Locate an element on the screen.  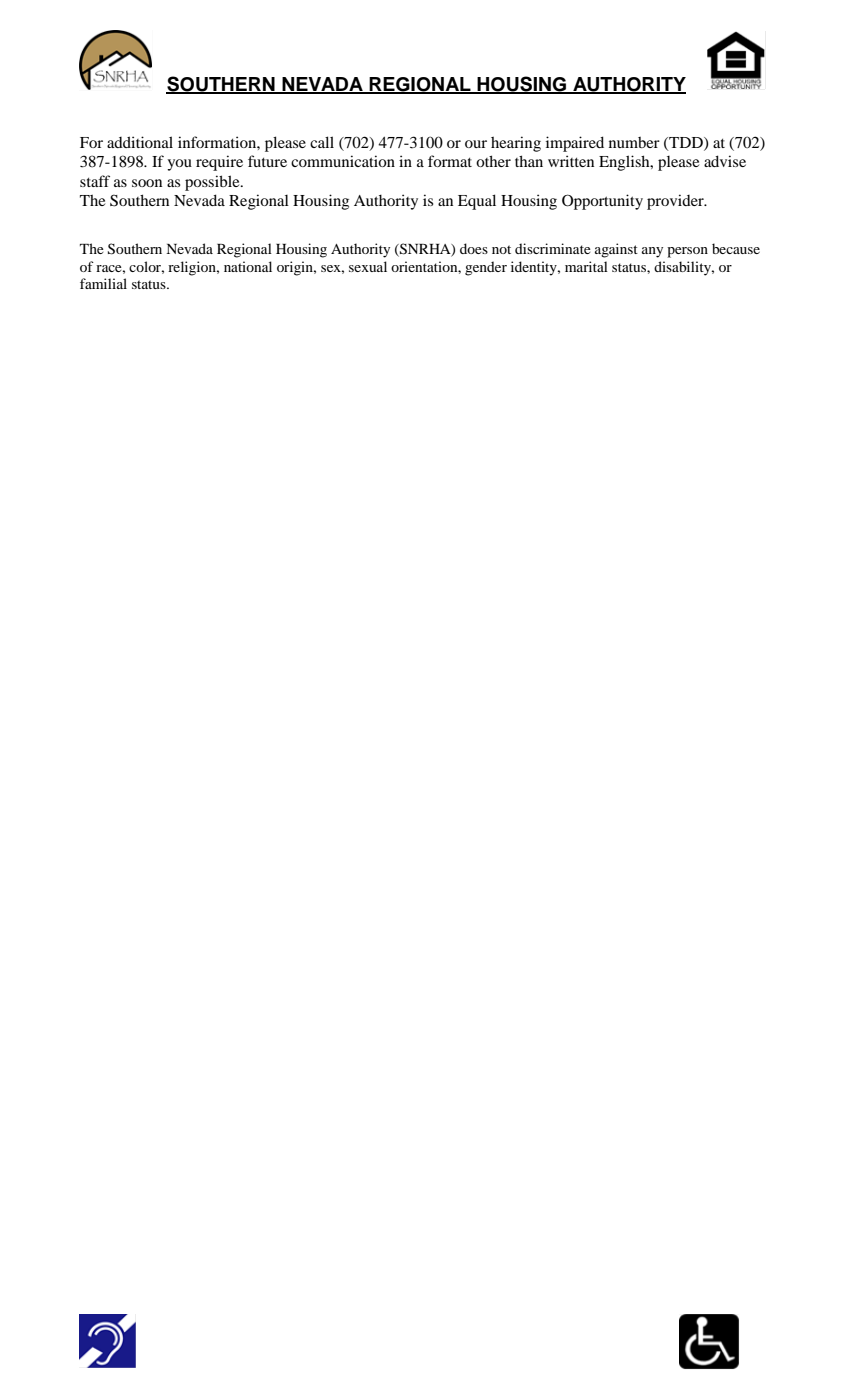
national is located at coordinates (248, 266).
